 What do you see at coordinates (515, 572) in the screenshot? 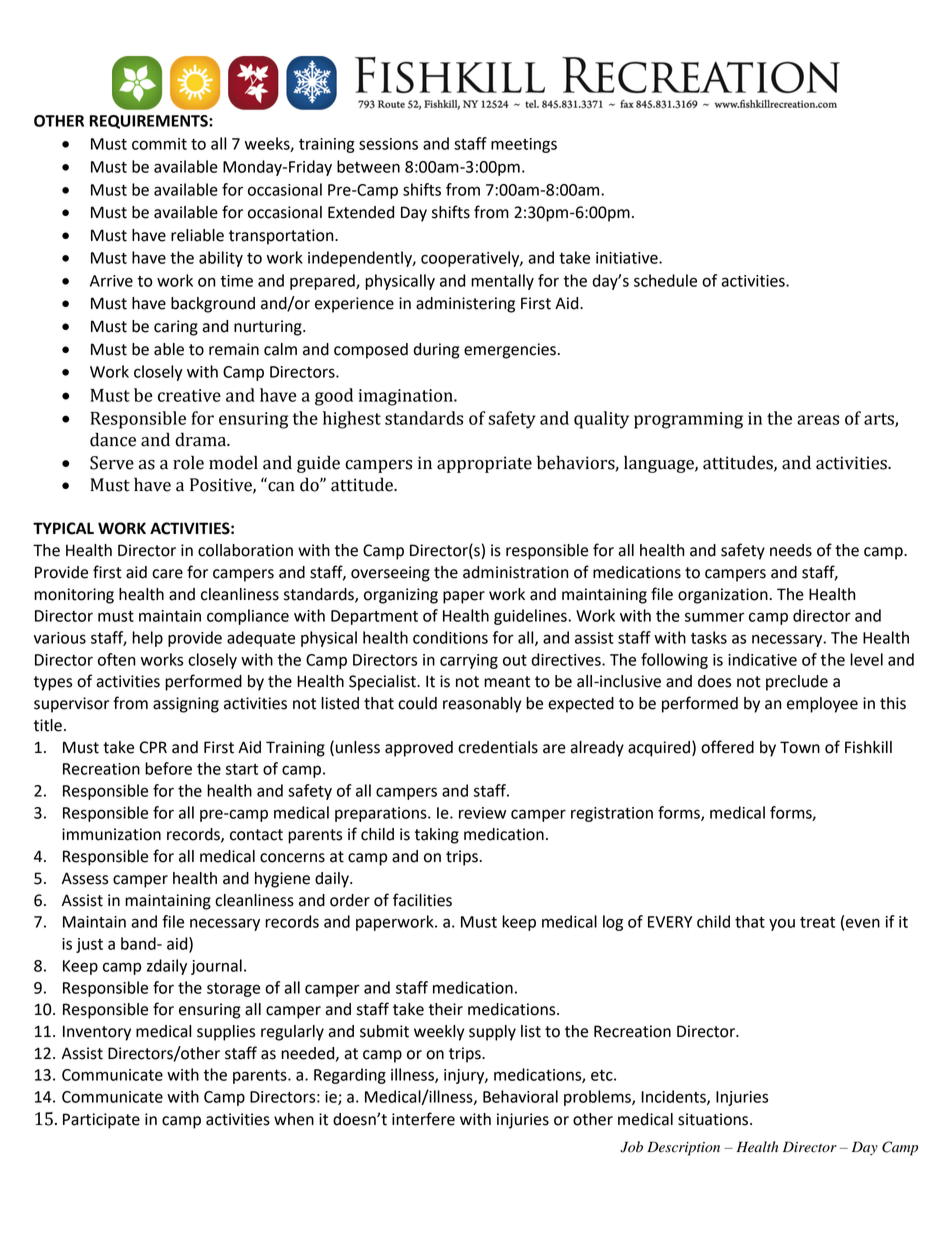
I see `administration` at bounding box center [515, 572].
